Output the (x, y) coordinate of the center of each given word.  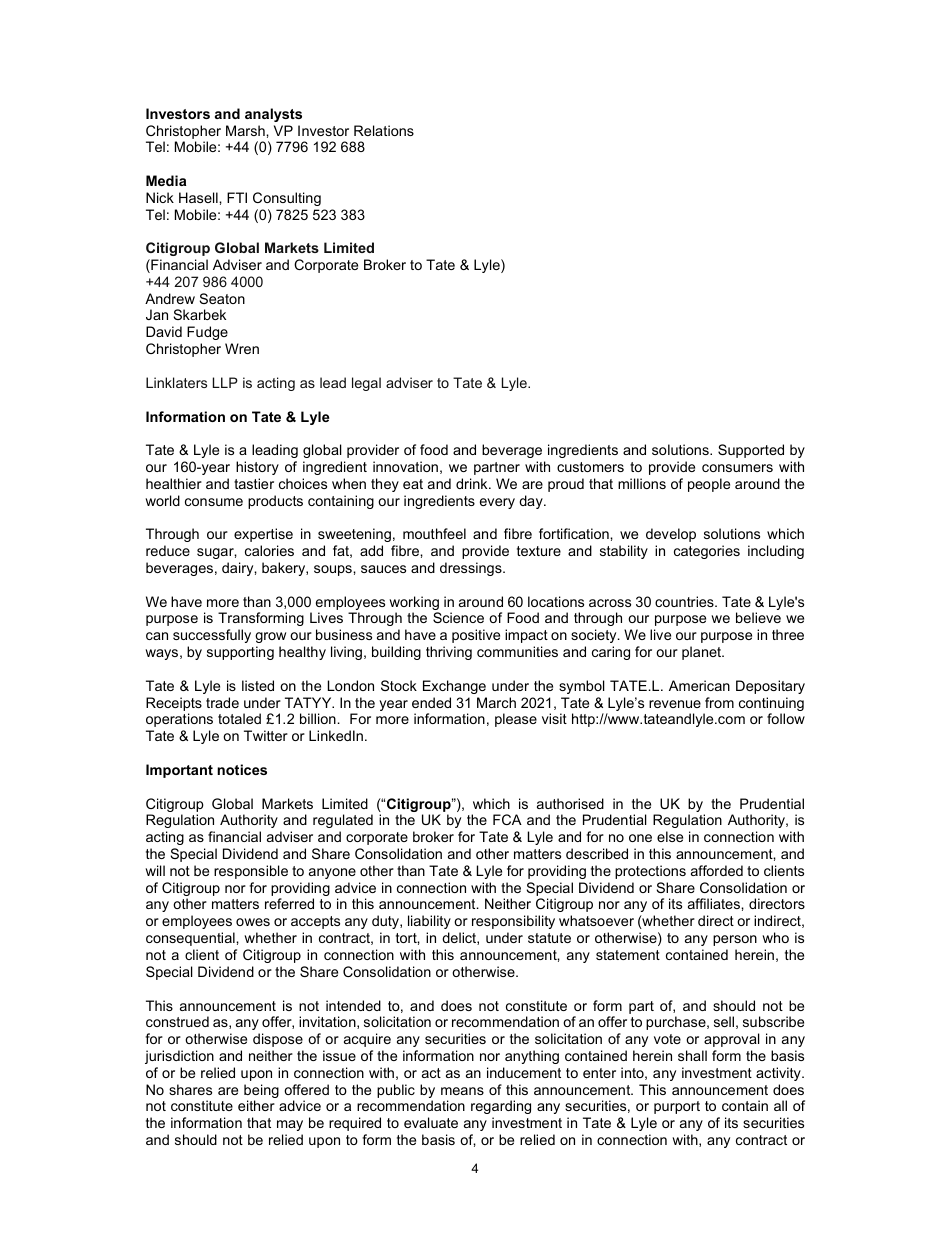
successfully (212, 636)
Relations (384, 130)
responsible (251, 872)
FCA (507, 819)
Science (458, 617)
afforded (717, 870)
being (261, 1092)
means (462, 1091)
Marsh (246, 130)
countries (685, 601)
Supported (751, 451)
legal (366, 384)
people (709, 485)
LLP (225, 382)
